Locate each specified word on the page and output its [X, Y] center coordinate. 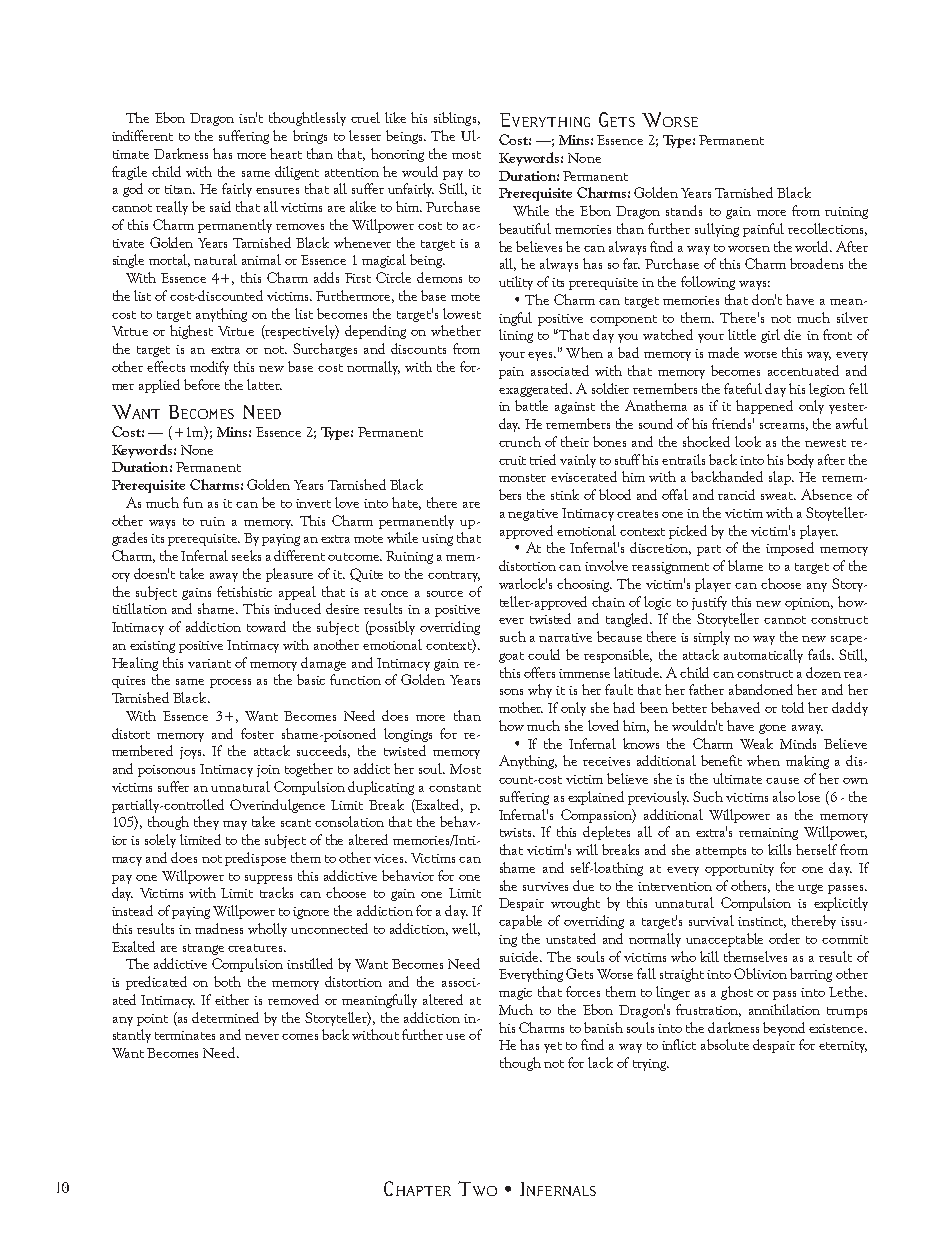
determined [225, 1017]
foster [257, 733]
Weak [756, 743]
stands [684, 210]
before [202, 384]
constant [455, 788]
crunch [520, 441]
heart [286, 153]
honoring [397, 155]
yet [553, 1047]
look [748, 441]
